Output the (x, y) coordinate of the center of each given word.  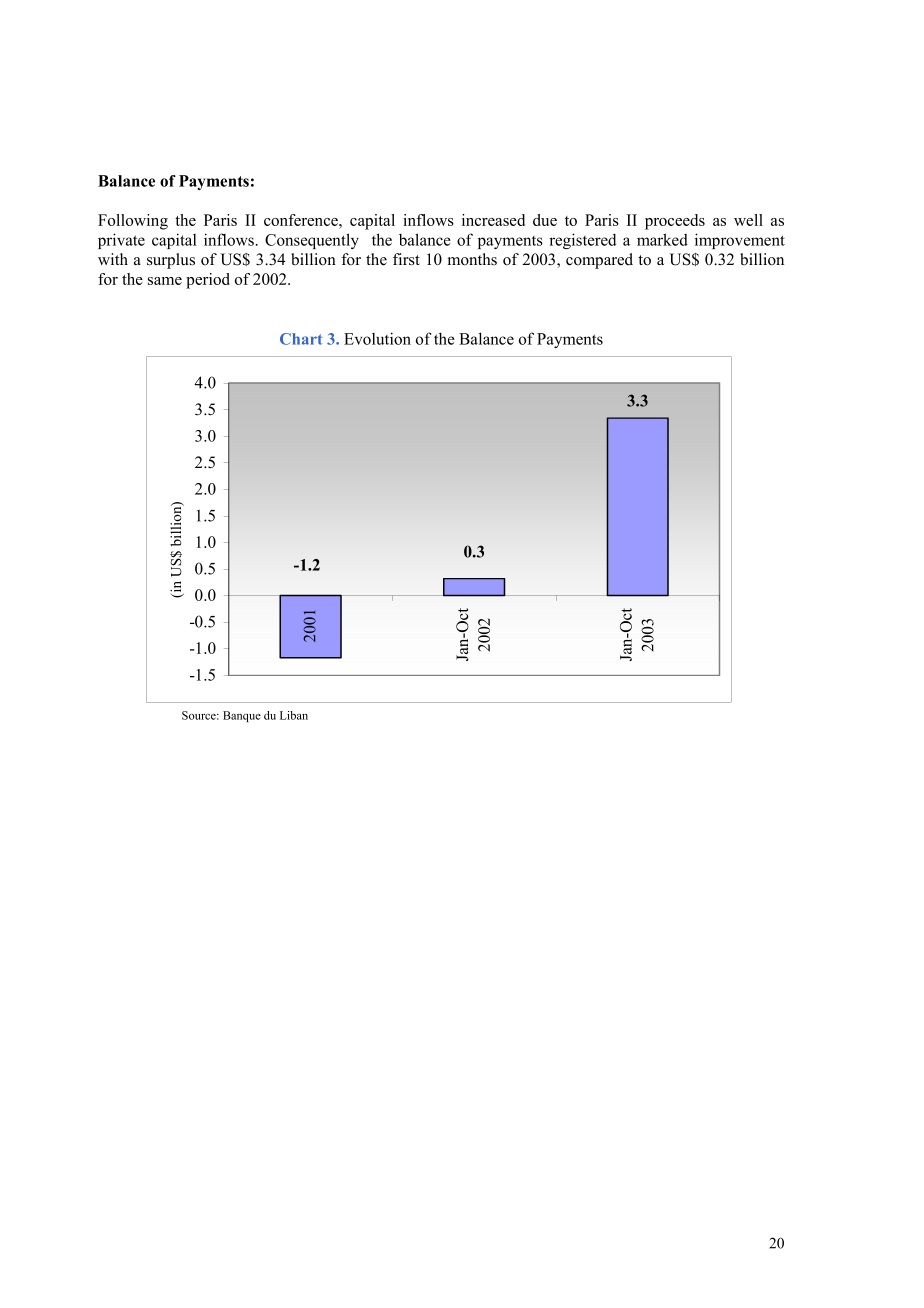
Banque (242, 716)
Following (133, 222)
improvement (740, 241)
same (165, 281)
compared (599, 261)
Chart (301, 339)
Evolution (377, 338)
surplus (171, 261)
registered (582, 241)
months (472, 259)
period (208, 281)
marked (662, 239)
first (406, 259)
